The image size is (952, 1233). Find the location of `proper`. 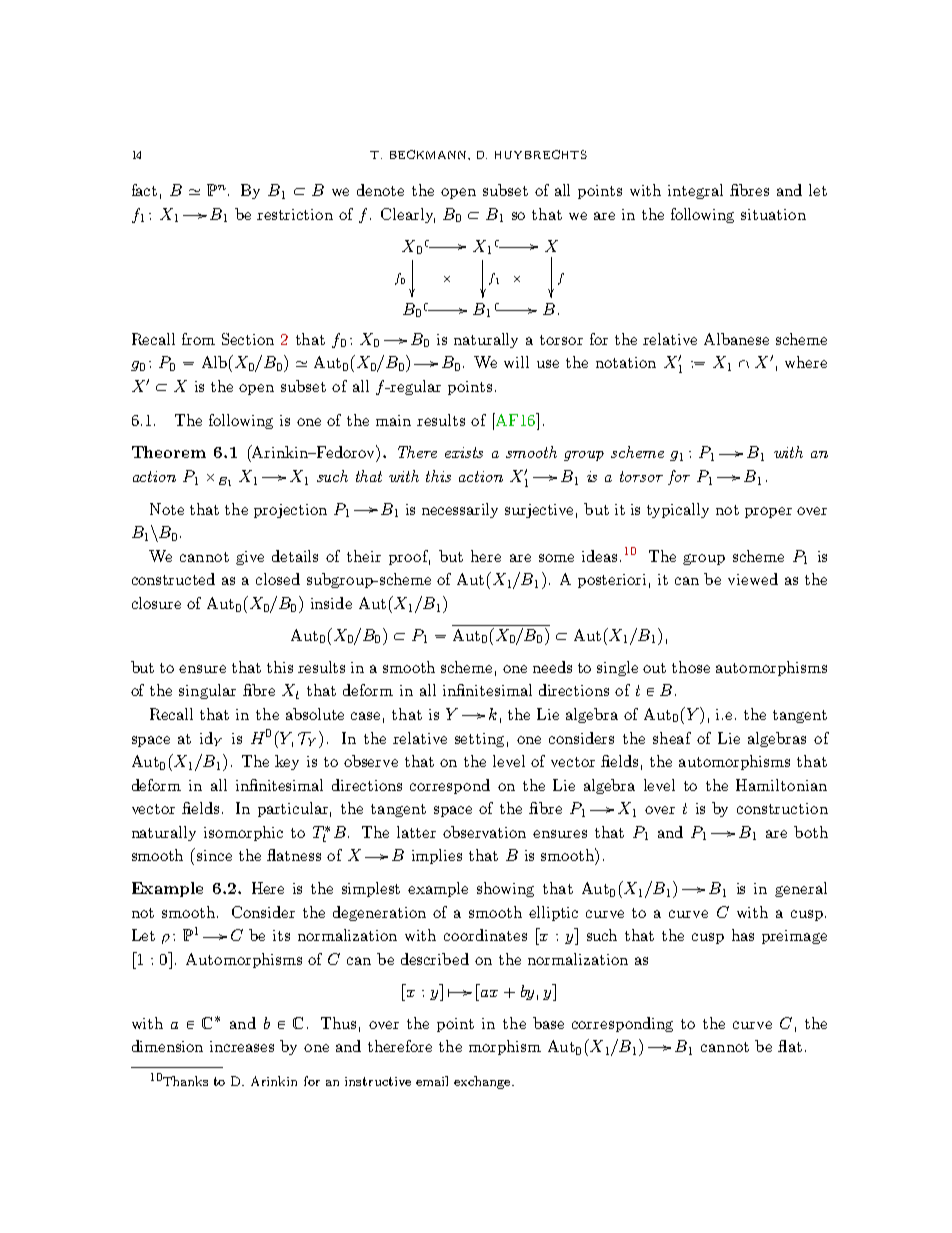

proper is located at coordinates (768, 512).
